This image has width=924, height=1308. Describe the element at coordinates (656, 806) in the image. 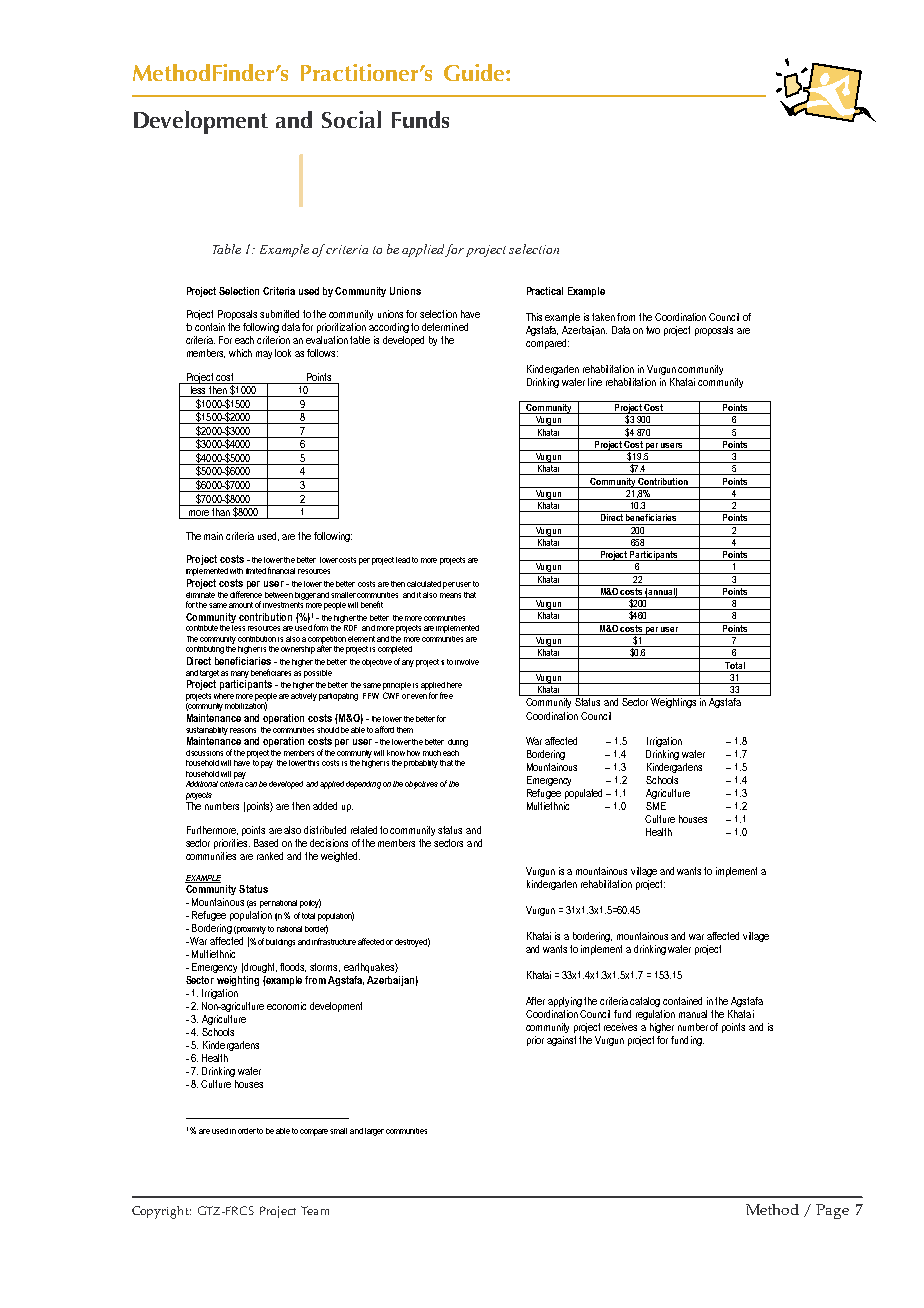

I see `SME` at that location.
